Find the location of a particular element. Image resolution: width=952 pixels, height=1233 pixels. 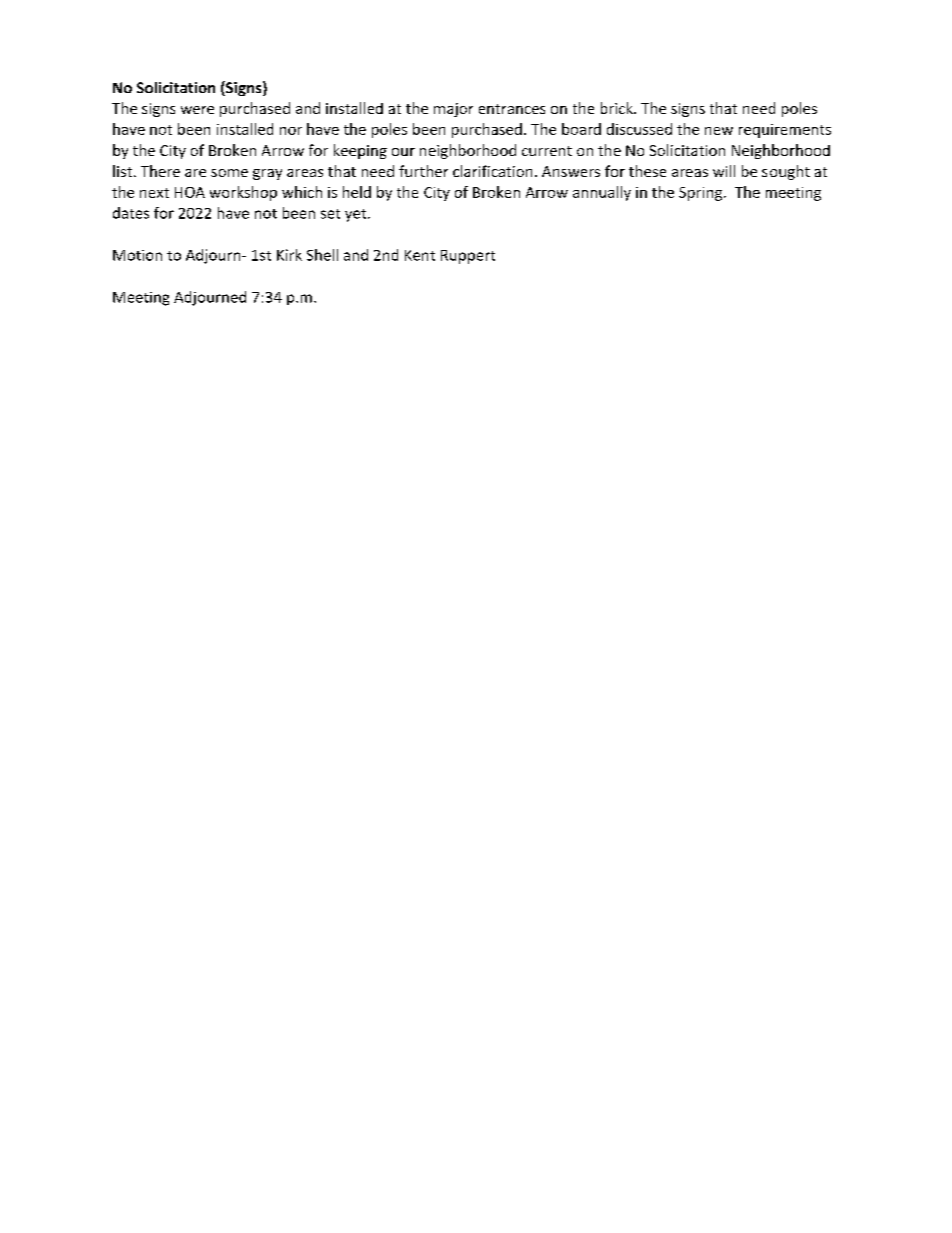

major is located at coordinates (453, 110).
